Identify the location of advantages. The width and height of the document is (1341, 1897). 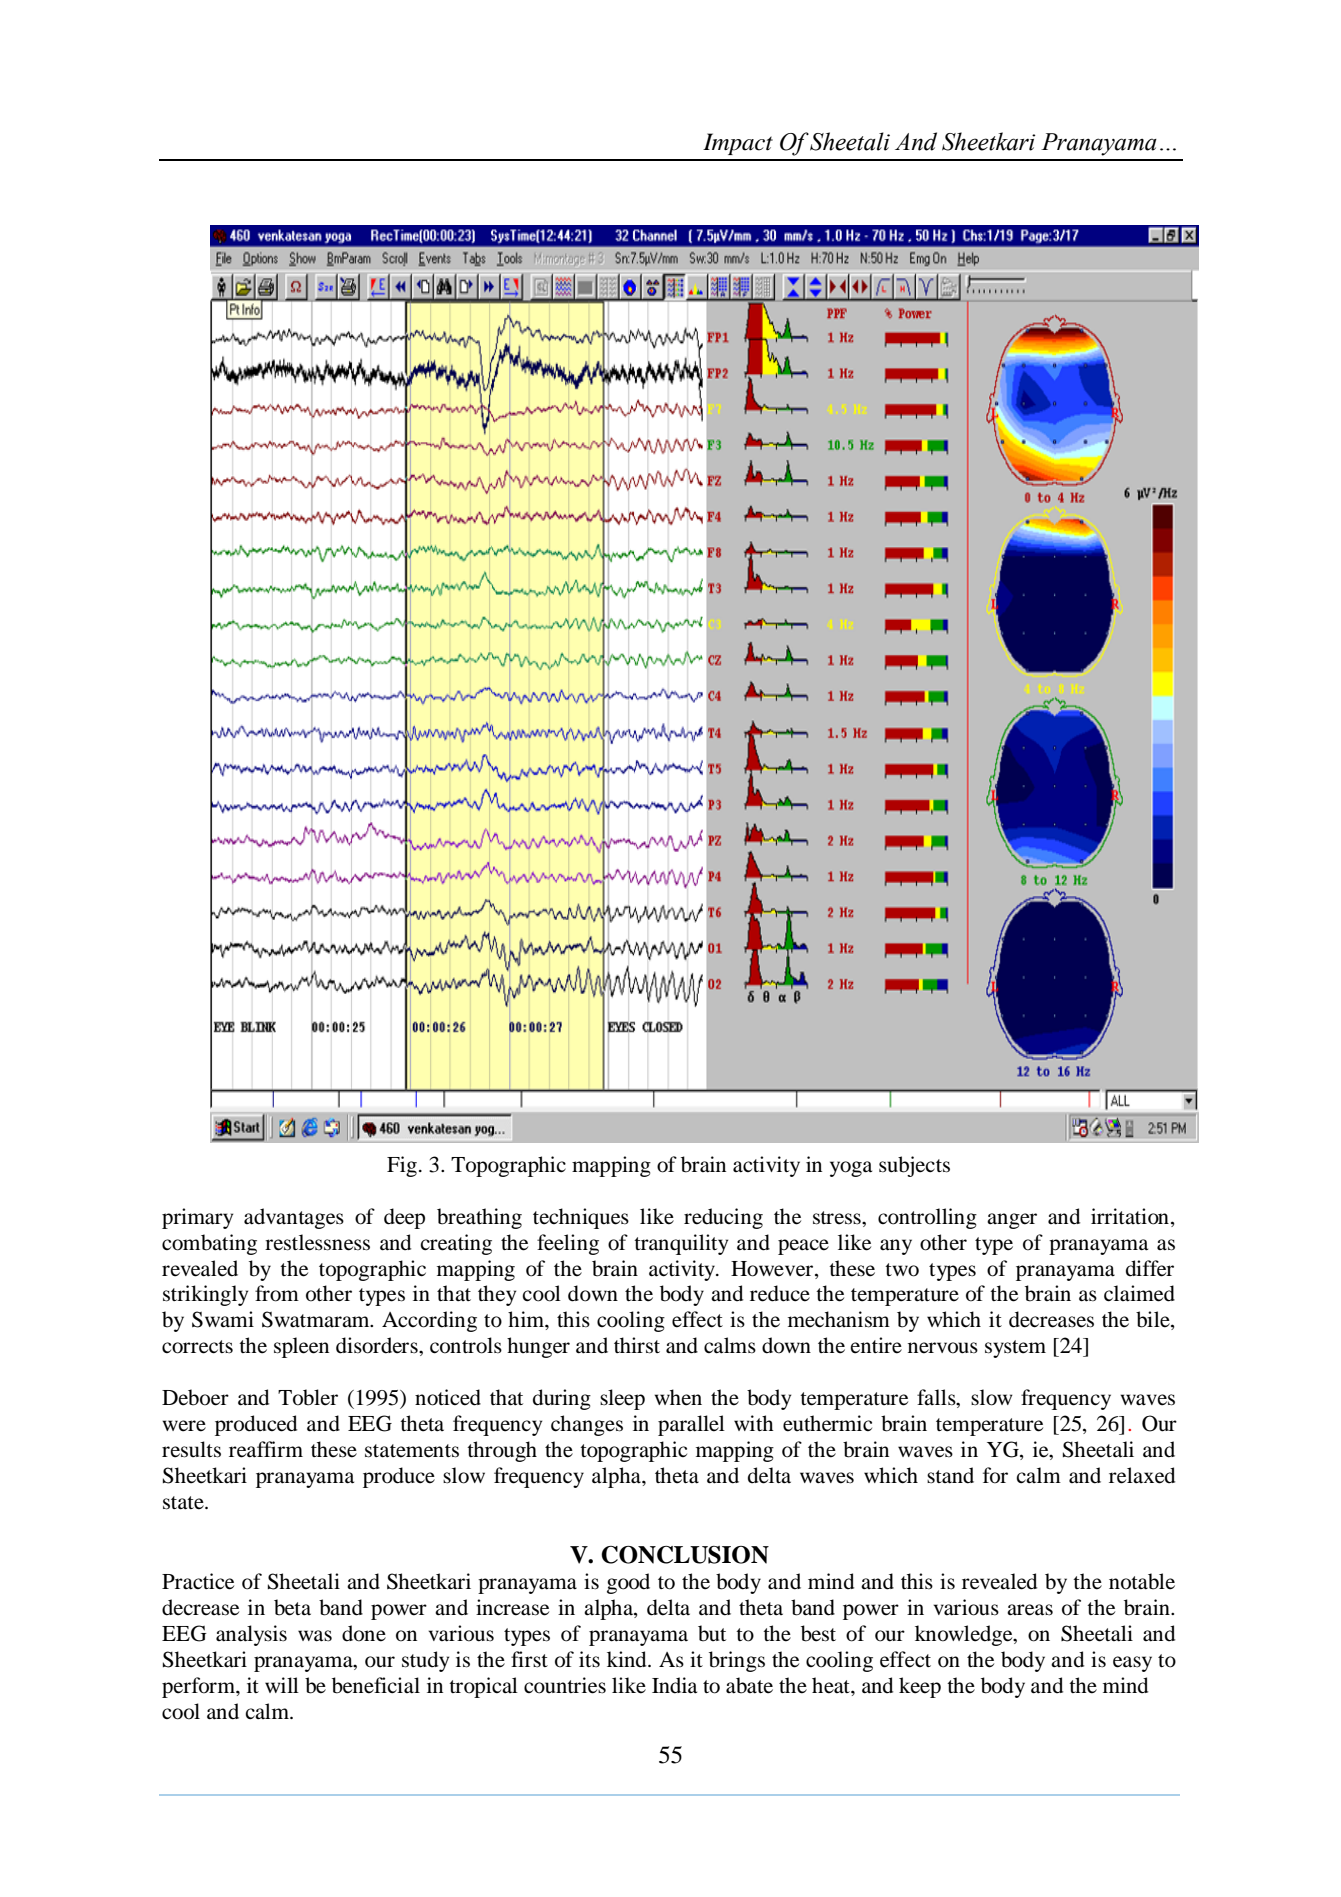
(294, 1218).
